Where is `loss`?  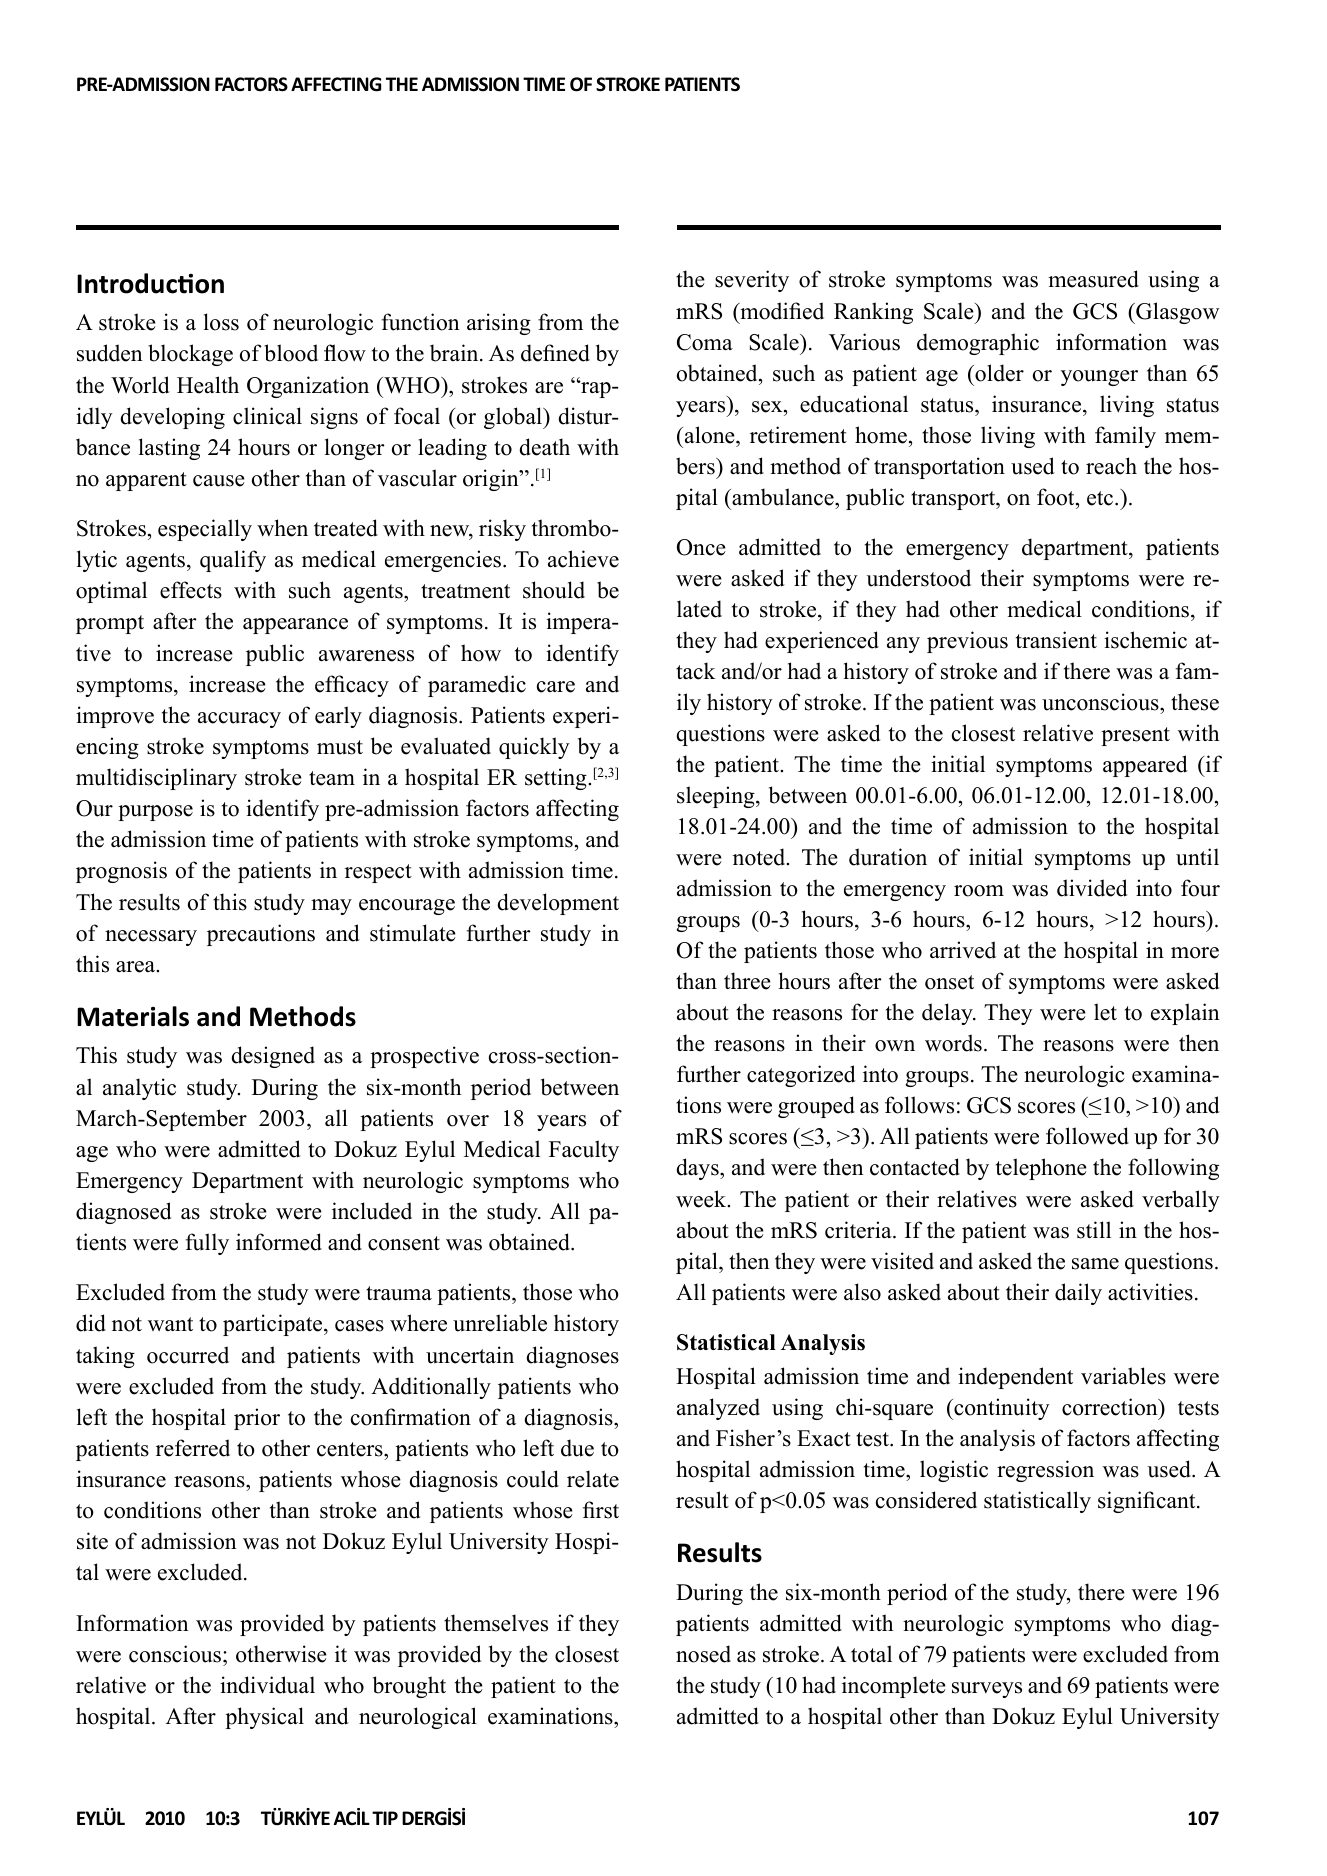 loss is located at coordinates (221, 322).
